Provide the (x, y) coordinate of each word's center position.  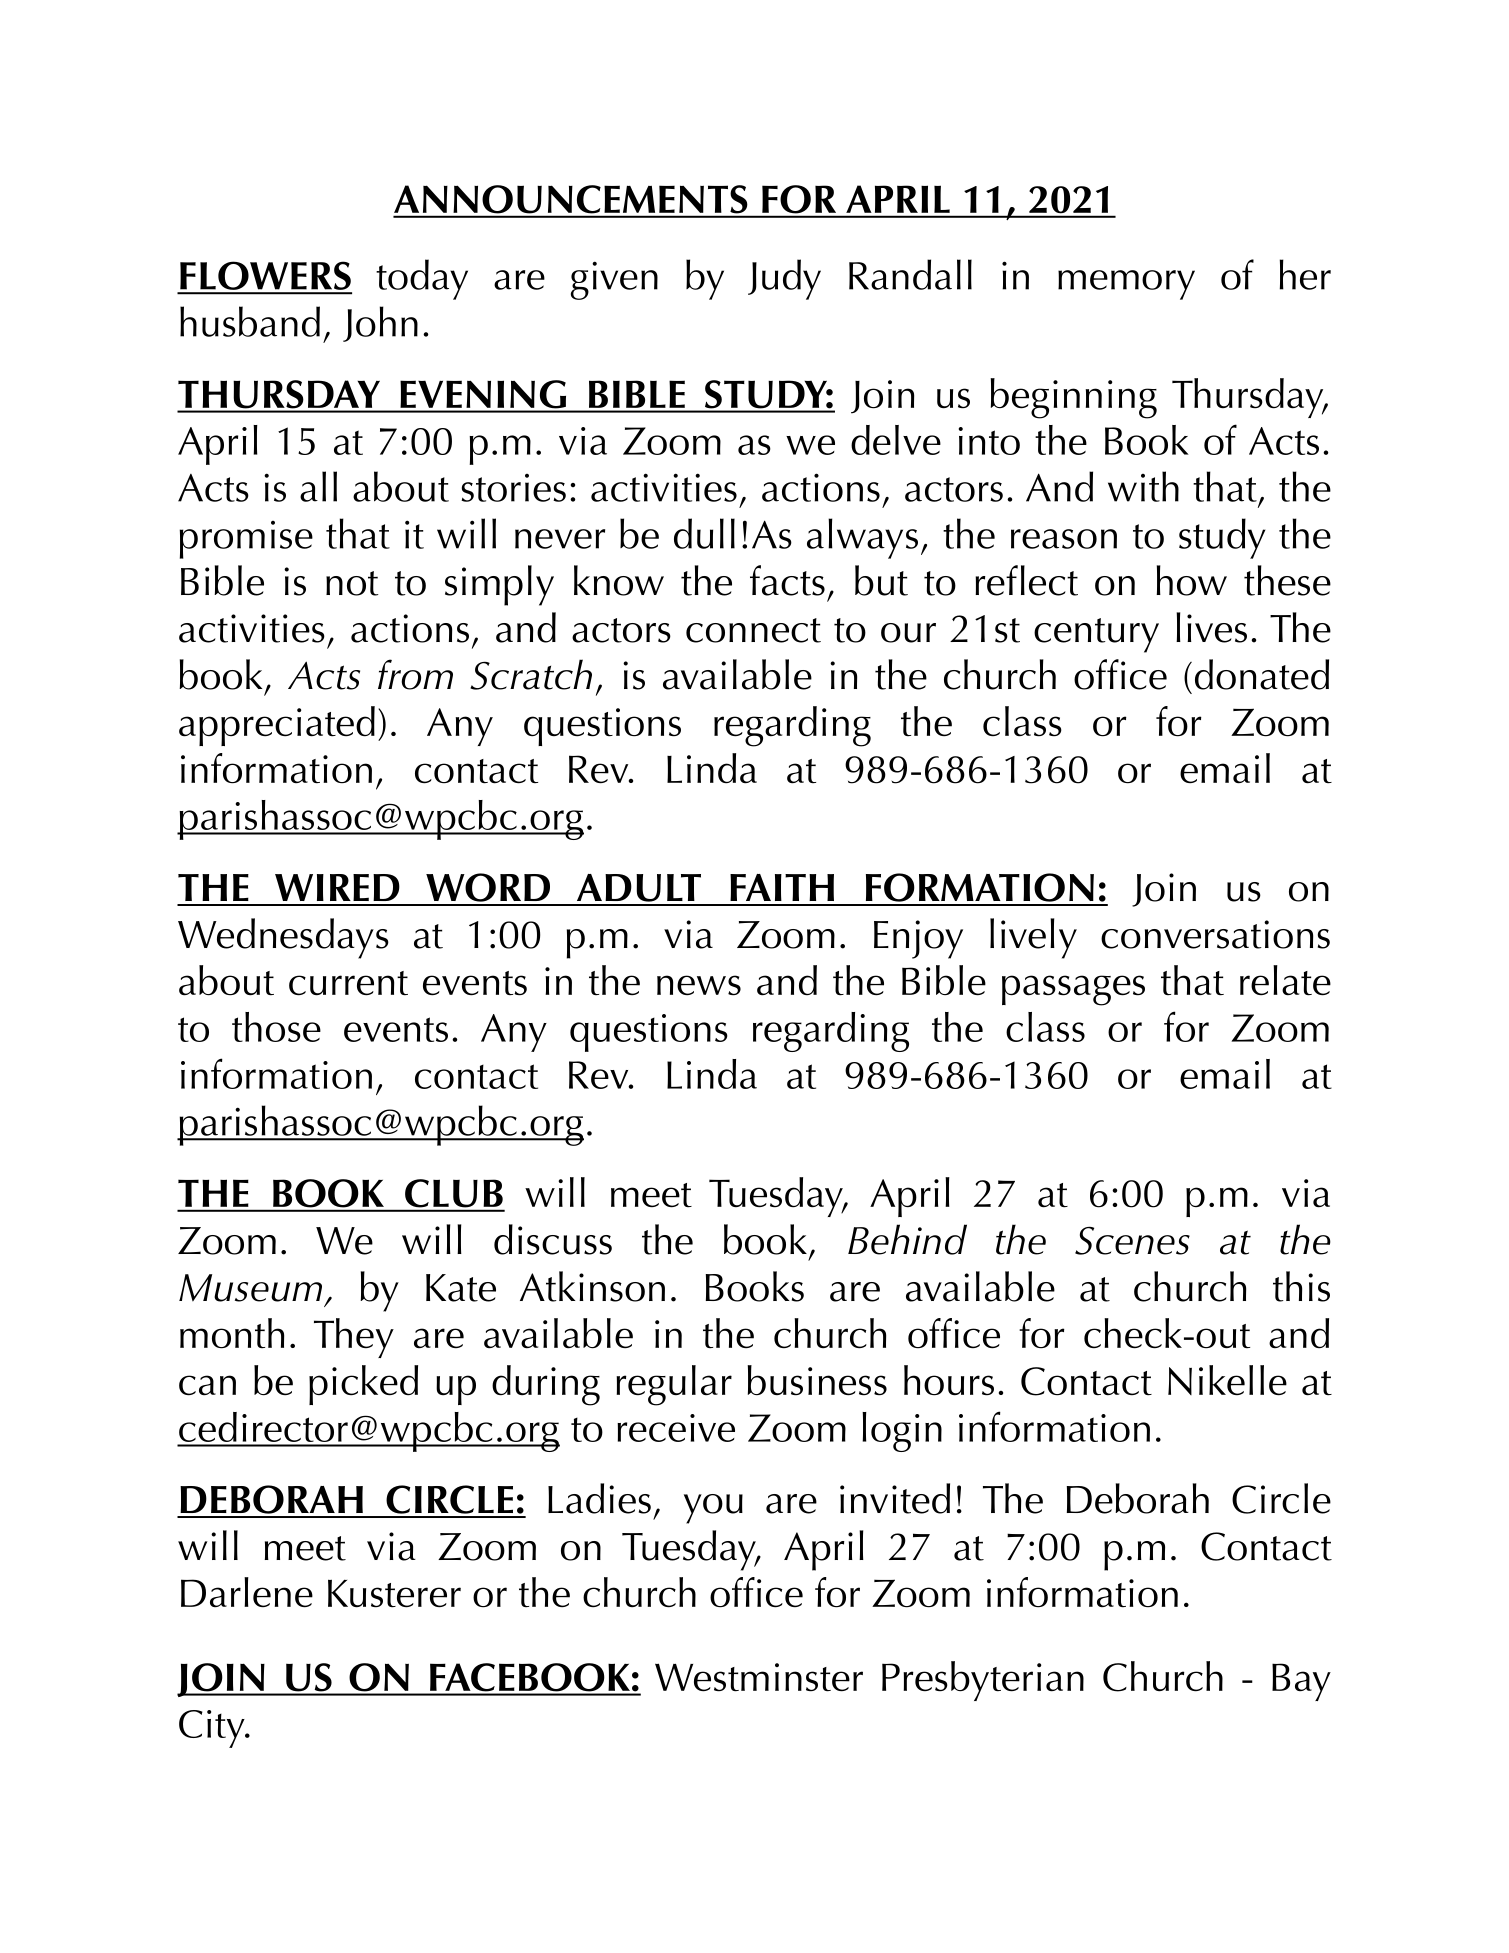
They (354, 1338)
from (415, 674)
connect (753, 630)
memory (1126, 285)
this (1301, 1286)
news (699, 985)
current (348, 983)
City (213, 1729)
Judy (784, 279)
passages (1073, 990)
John (380, 324)
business (817, 1380)
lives (1211, 627)
